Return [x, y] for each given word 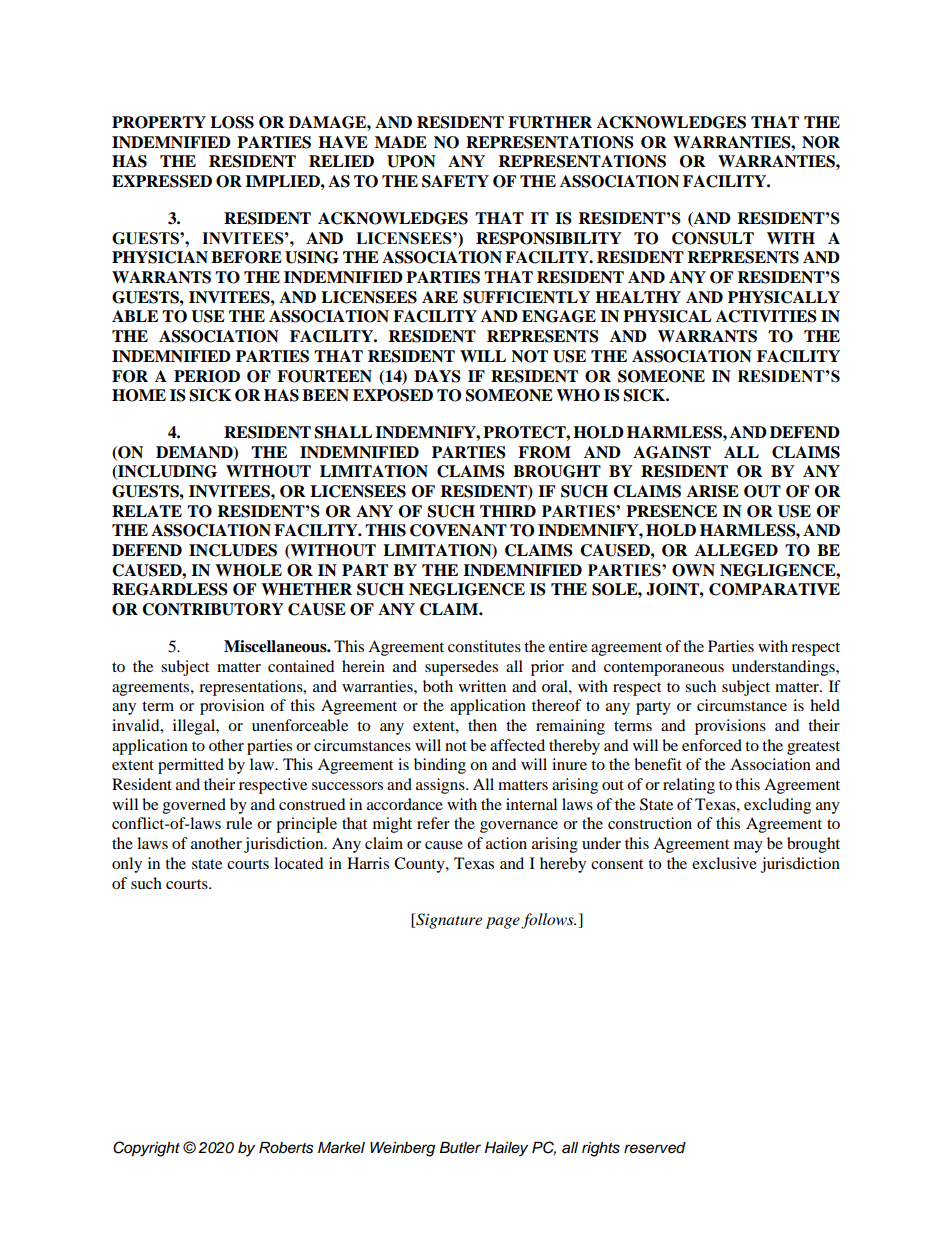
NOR [821, 142]
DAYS [437, 376]
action [506, 843]
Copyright [146, 1149]
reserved [655, 1148]
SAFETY [455, 181]
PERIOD [207, 376]
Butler [460, 1148]
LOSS [232, 122]
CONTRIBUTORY [213, 609]
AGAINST [672, 452]
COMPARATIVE [774, 589]
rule [239, 823]
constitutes [484, 646]
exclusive [724, 863]
